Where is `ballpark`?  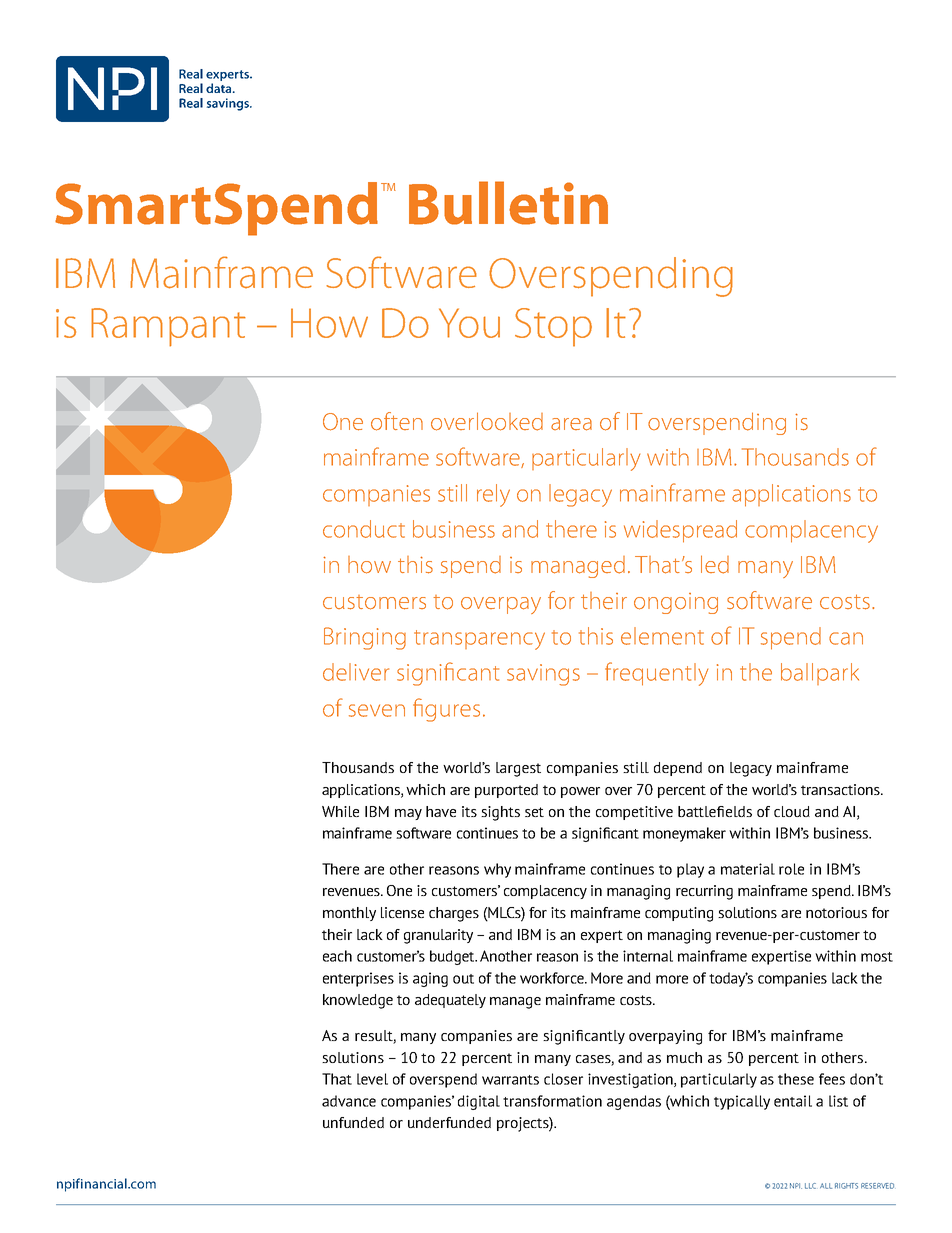
ballpark is located at coordinates (820, 674).
